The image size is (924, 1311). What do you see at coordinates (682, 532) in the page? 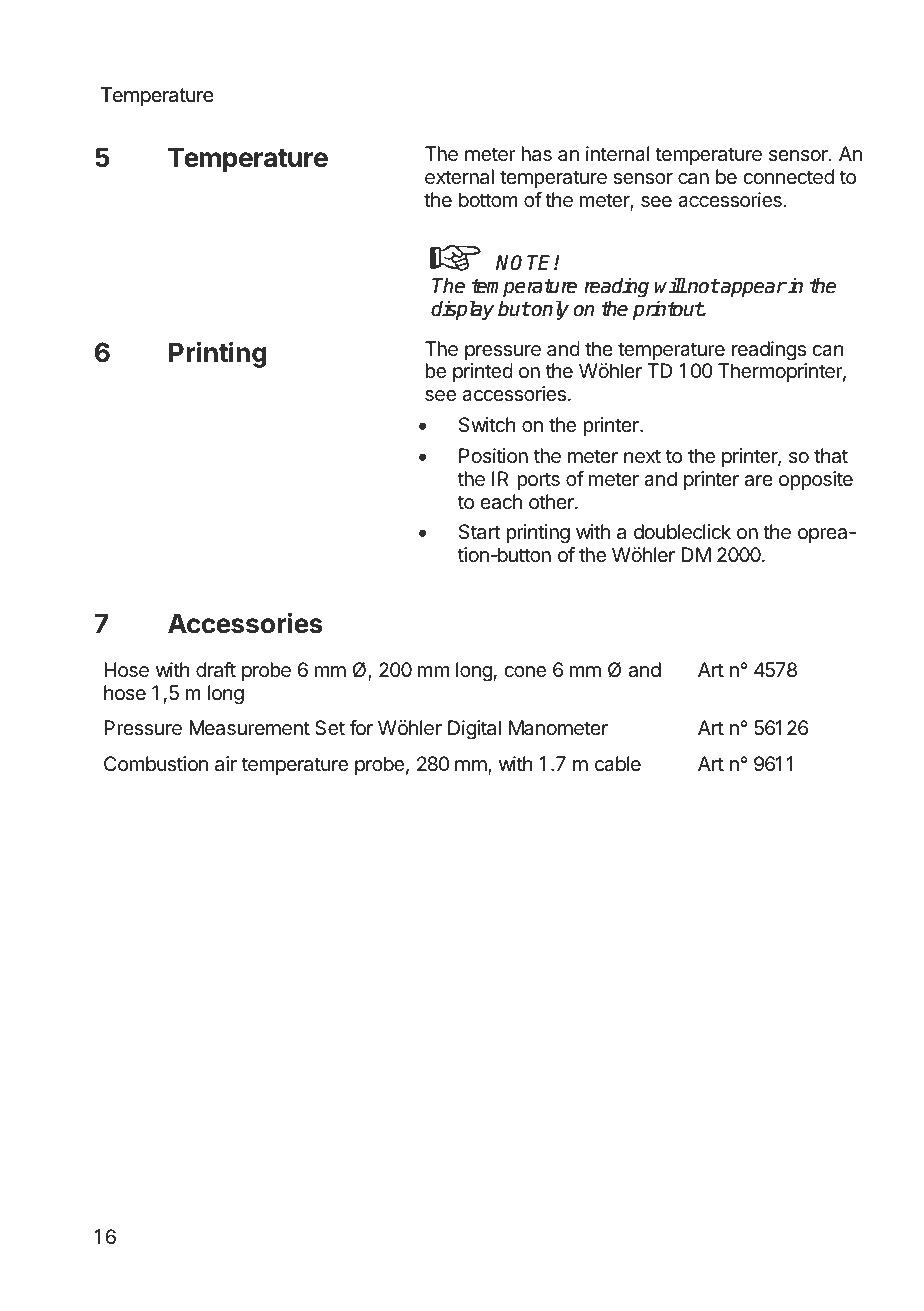
I see `doubleclick` at bounding box center [682, 532].
